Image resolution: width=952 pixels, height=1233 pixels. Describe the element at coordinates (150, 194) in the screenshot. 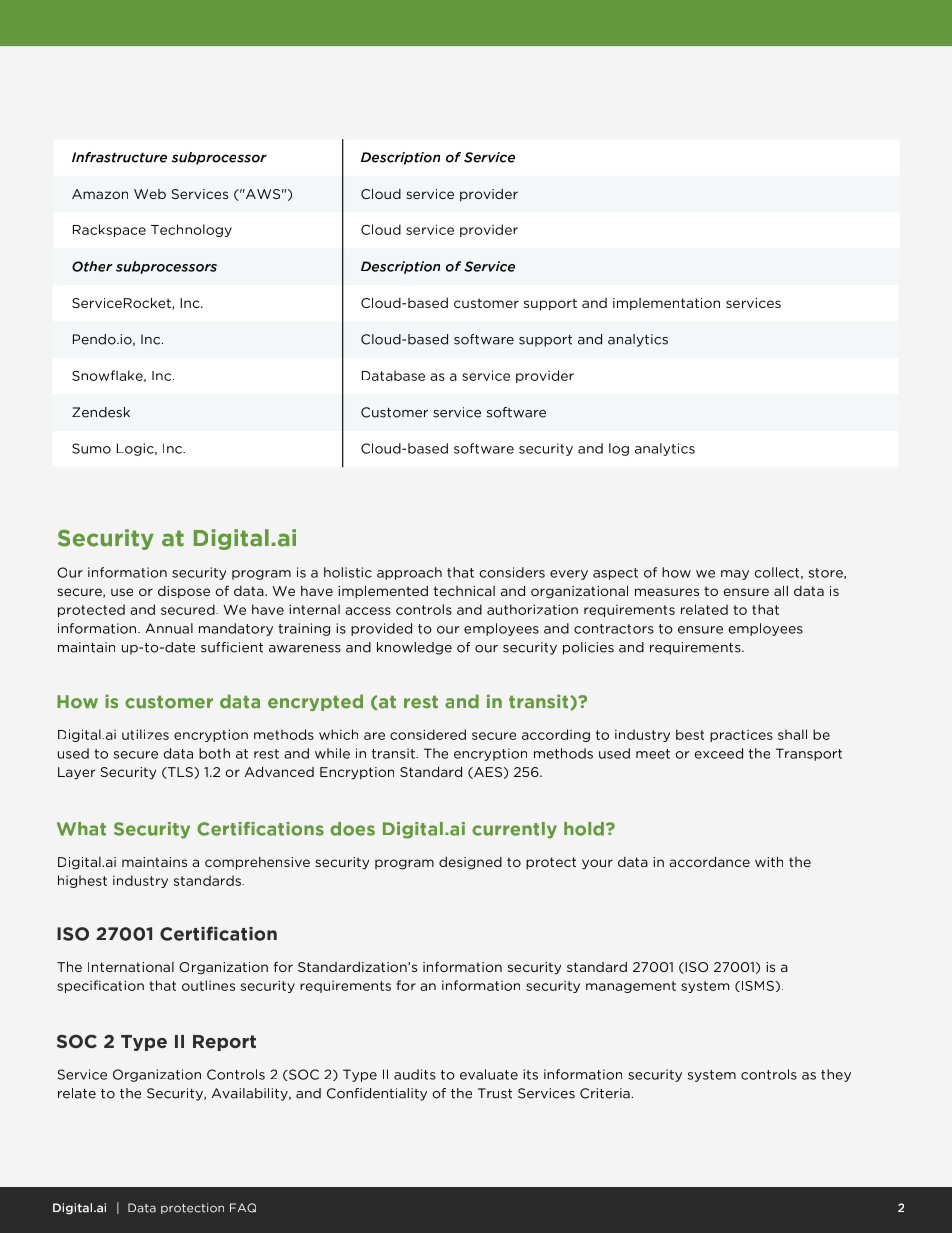

I see `Web` at that location.
